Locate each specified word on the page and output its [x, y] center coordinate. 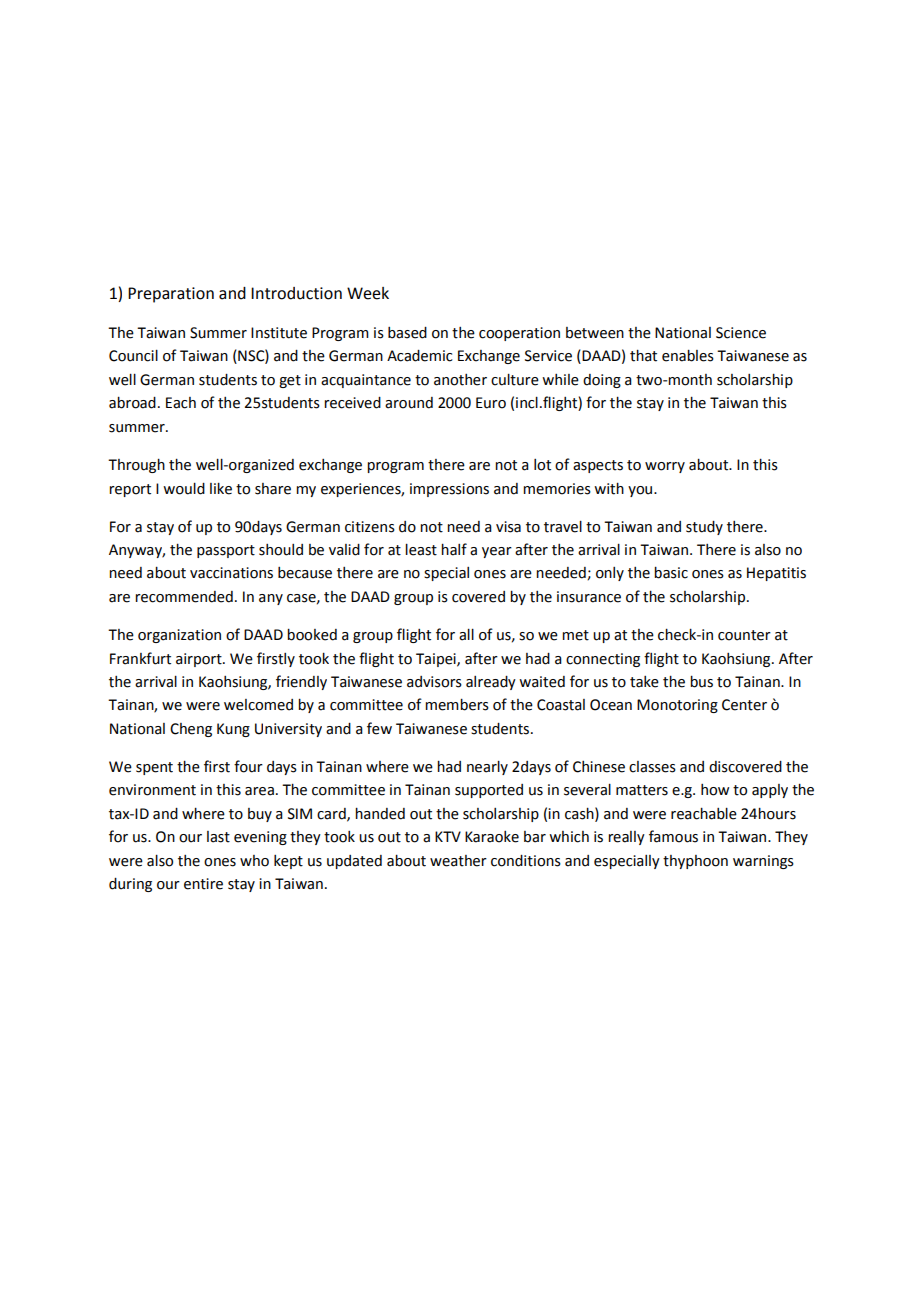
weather [458, 861]
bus [701, 682]
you [641, 491]
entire [203, 884]
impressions [449, 490]
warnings [763, 862]
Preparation [171, 295]
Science [741, 333]
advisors [434, 682]
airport [200, 660]
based [407, 333]
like [221, 489]
